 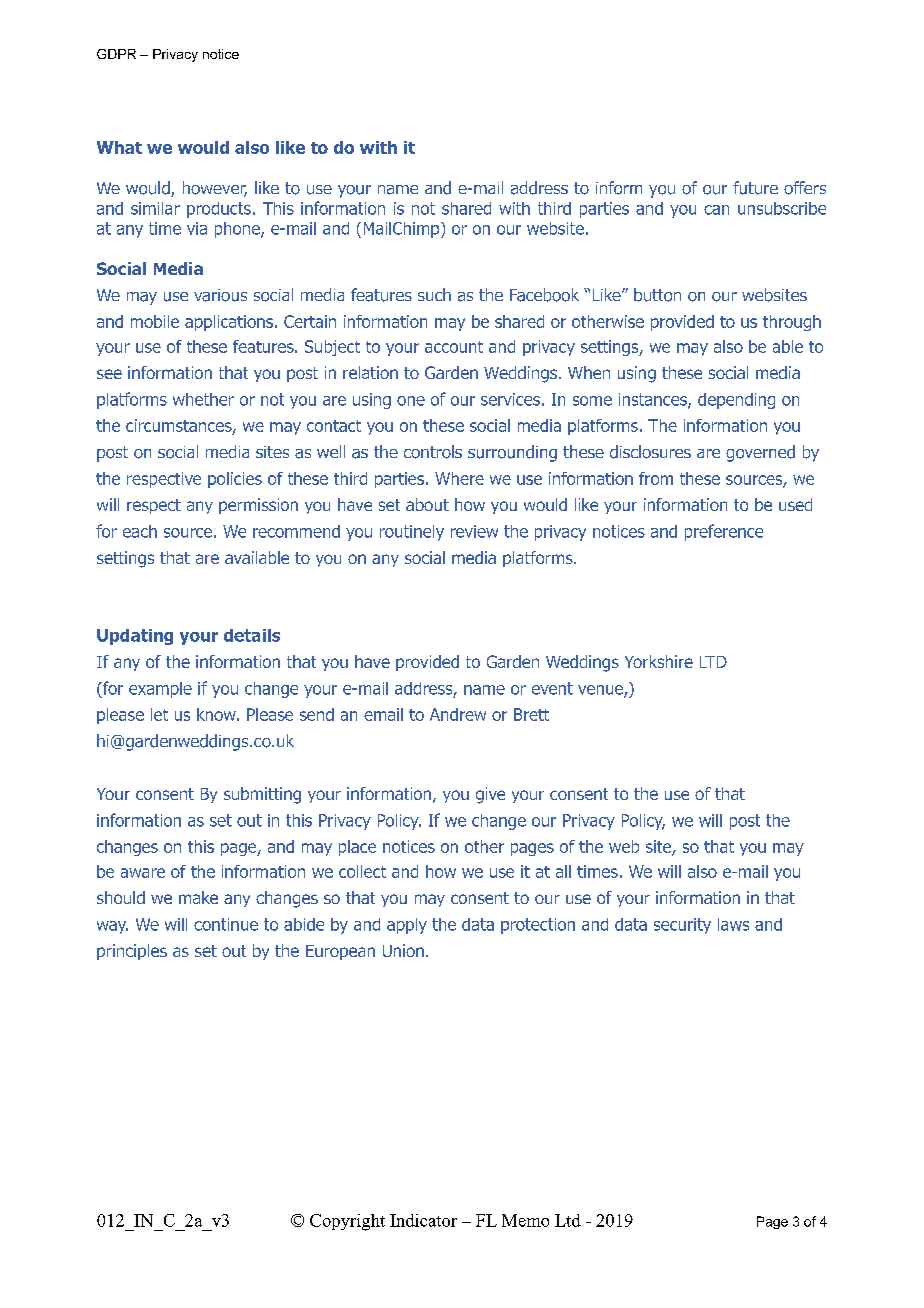 What do you see at coordinates (135, 637) in the page?
I see `Updating` at bounding box center [135, 637].
